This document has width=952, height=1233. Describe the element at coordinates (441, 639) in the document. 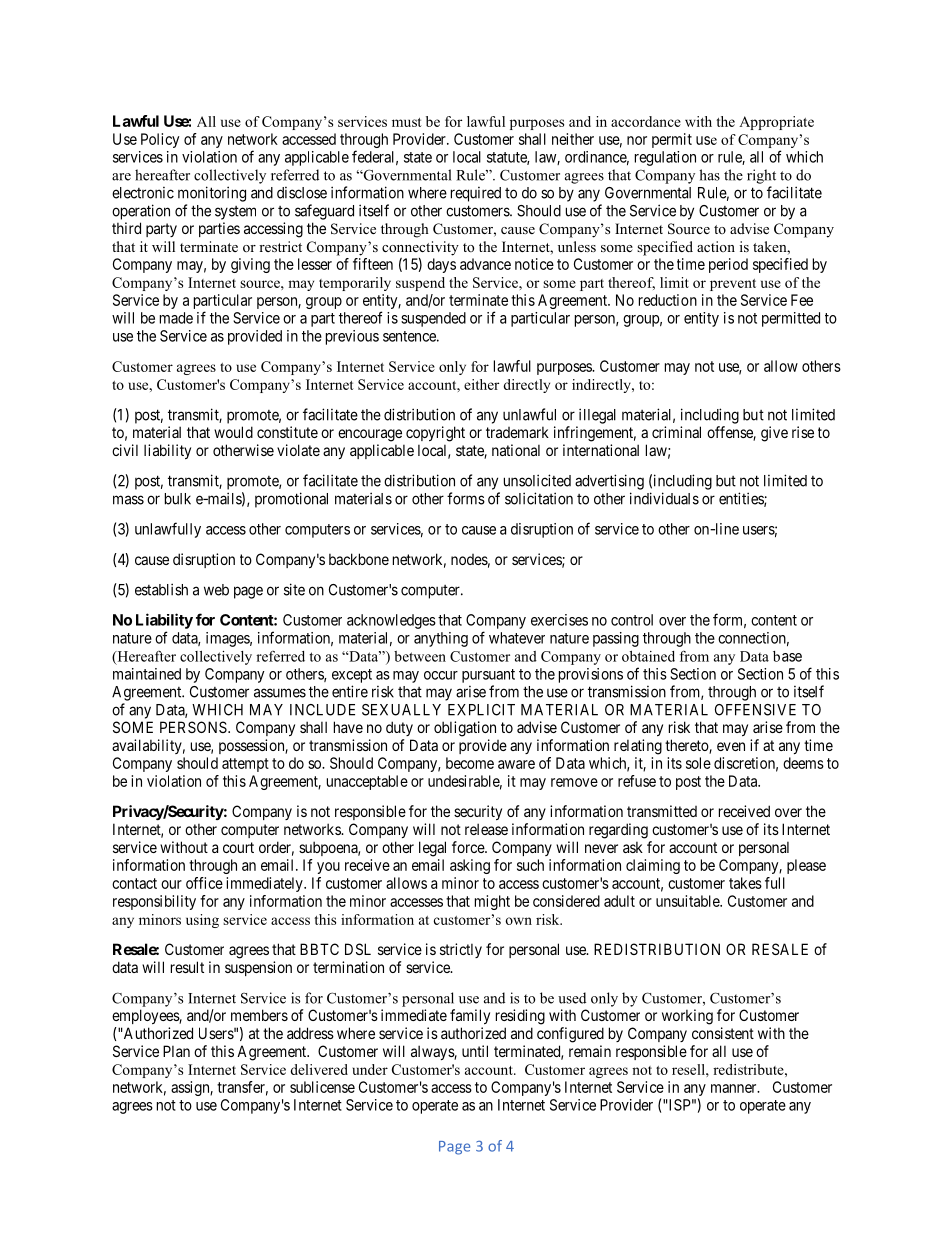

I see `anything` at that location.
